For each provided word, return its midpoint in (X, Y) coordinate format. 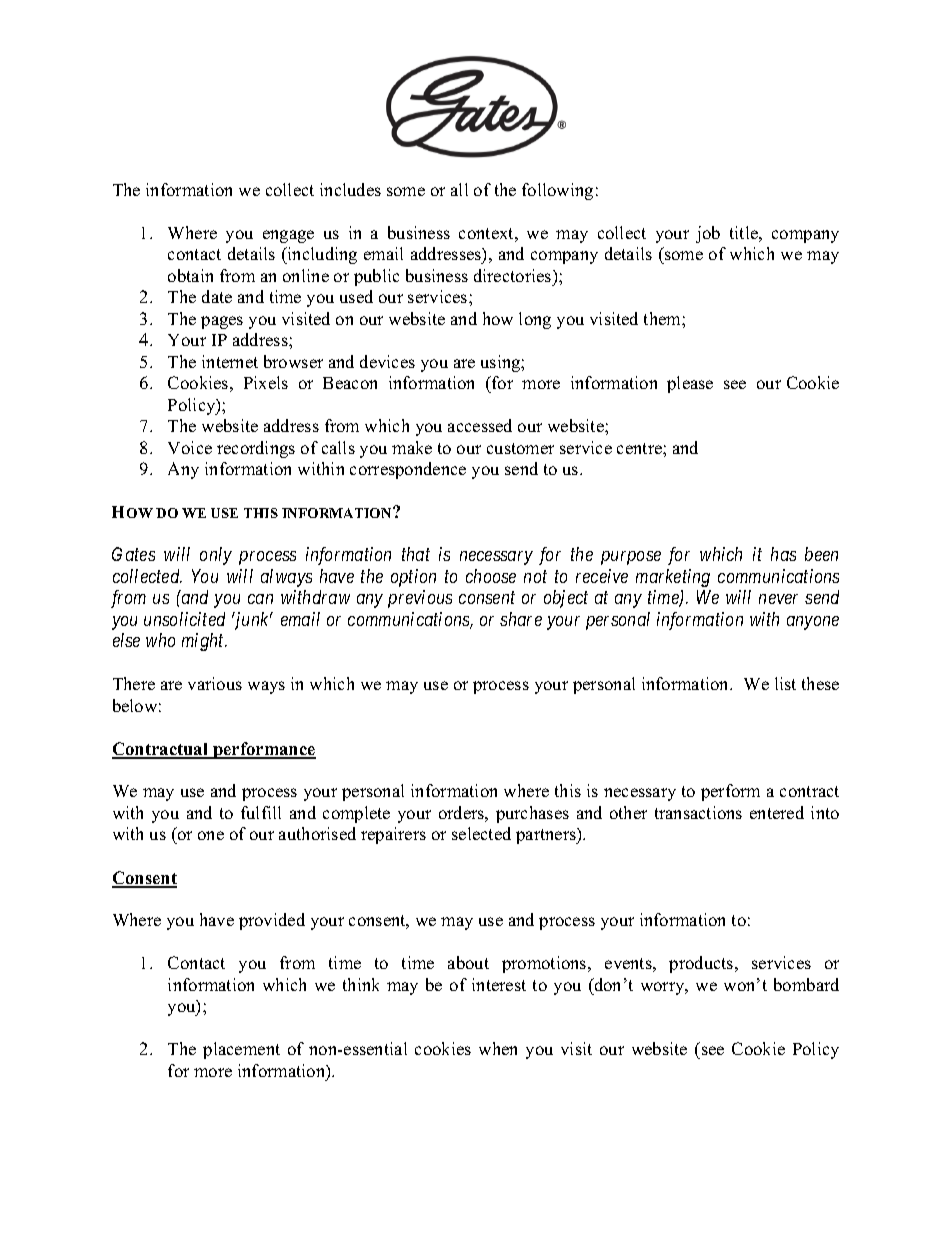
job (708, 234)
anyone (813, 623)
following (557, 191)
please (690, 384)
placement (241, 1050)
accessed (480, 425)
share (521, 619)
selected (481, 833)
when (498, 1048)
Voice (190, 447)
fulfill (261, 812)
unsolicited (184, 619)
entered (777, 812)
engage (288, 236)
